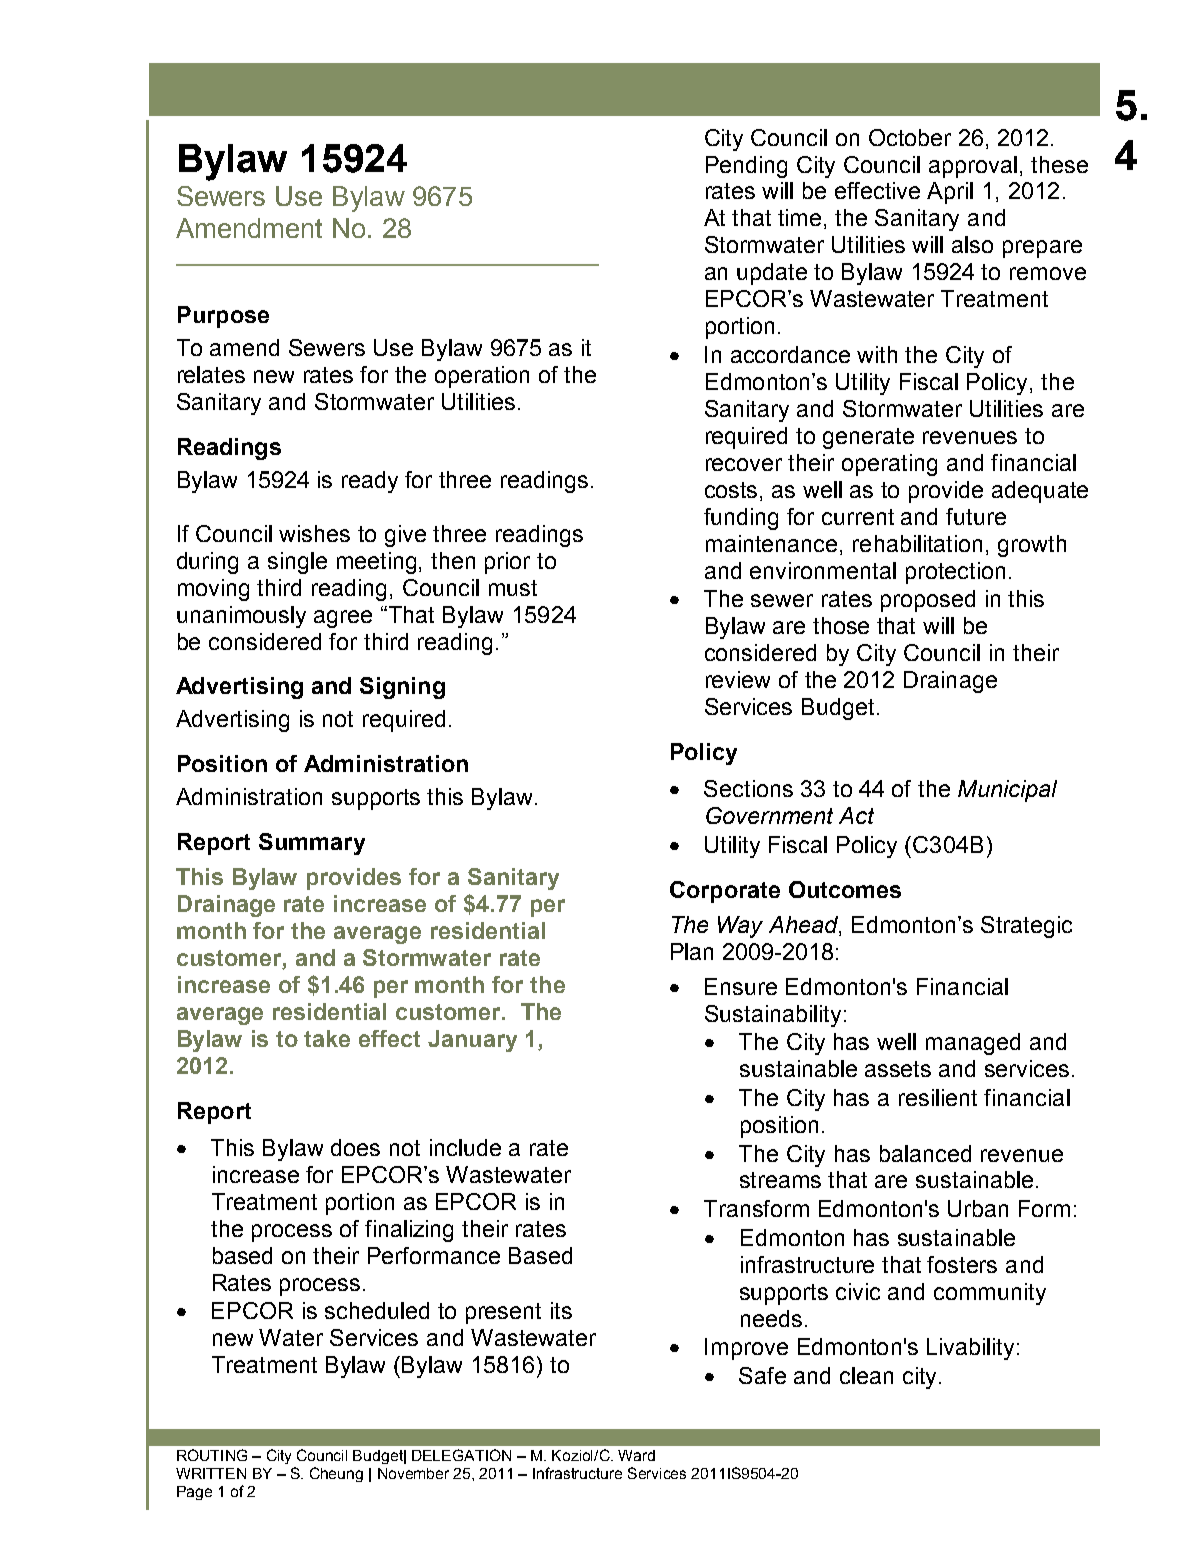 This screenshot has height=1549, width=1197. I want to click on Purpose, so click(223, 317).
